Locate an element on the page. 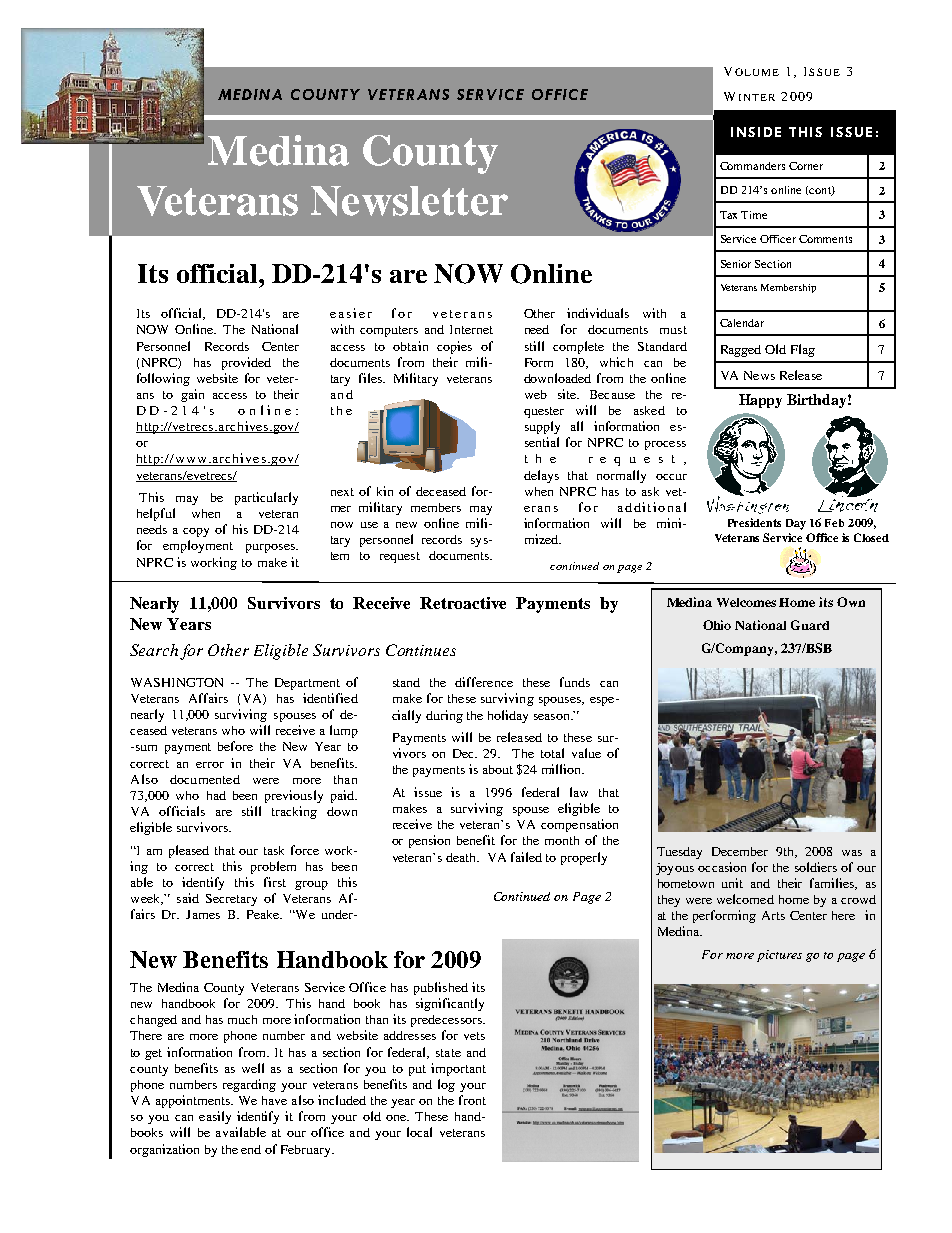 Image resolution: width=952 pixels, height=1233 pixels. pictures is located at coordinates (779, 956).
